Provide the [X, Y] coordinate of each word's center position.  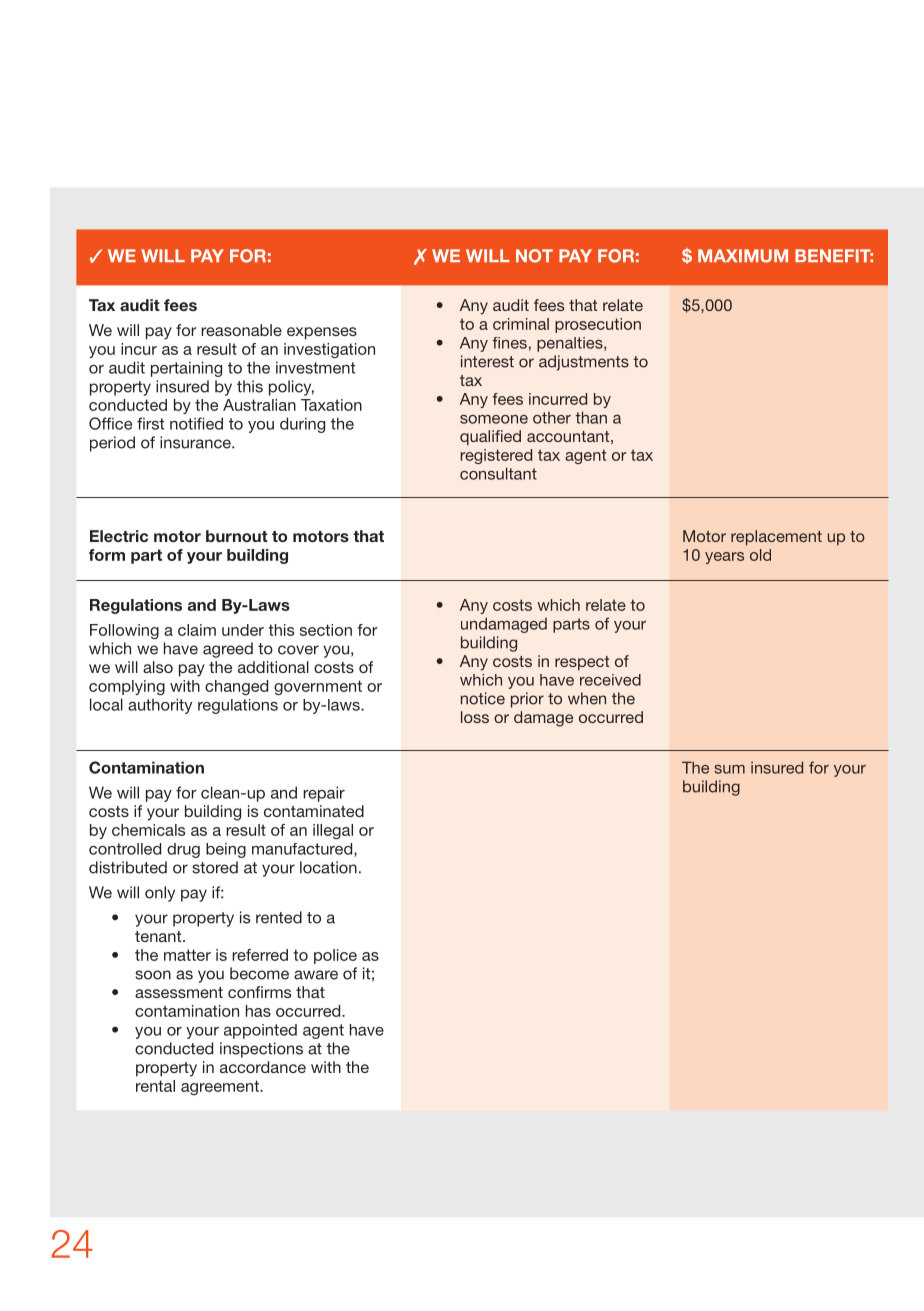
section [326, 630]
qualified [490, 438]
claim [197, 630]
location [328, 867]
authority [160, 706]
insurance [196, 442]
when [587, 698]
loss [475, 717]
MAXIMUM [743, 256]
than [591, 417]
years [724, 558]
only [160, 894]
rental [155, 1086]
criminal [521, 324]
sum [729, 769]
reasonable [241, 330]
